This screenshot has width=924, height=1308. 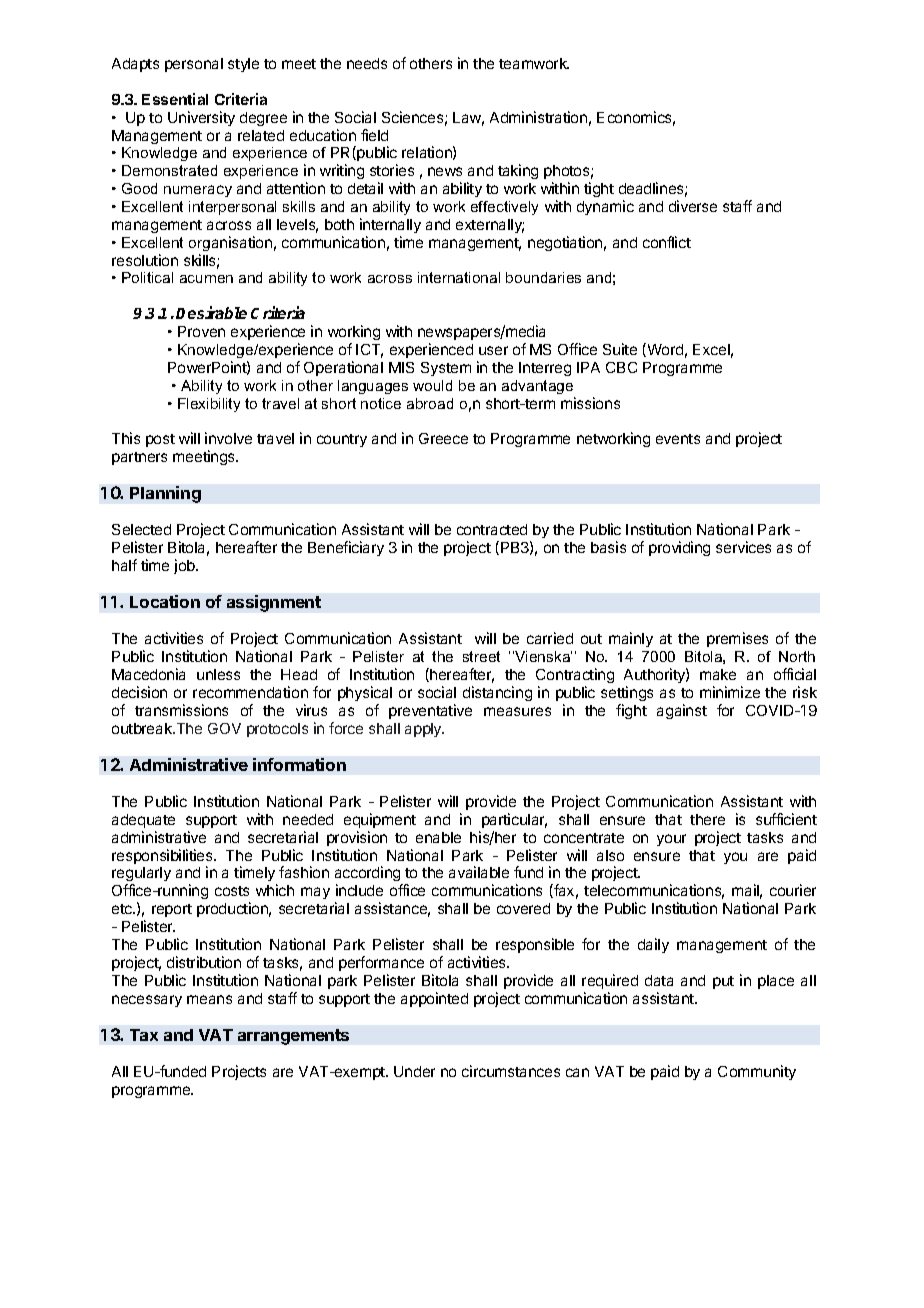 I want to click on means, so click(x=209, y=999).
